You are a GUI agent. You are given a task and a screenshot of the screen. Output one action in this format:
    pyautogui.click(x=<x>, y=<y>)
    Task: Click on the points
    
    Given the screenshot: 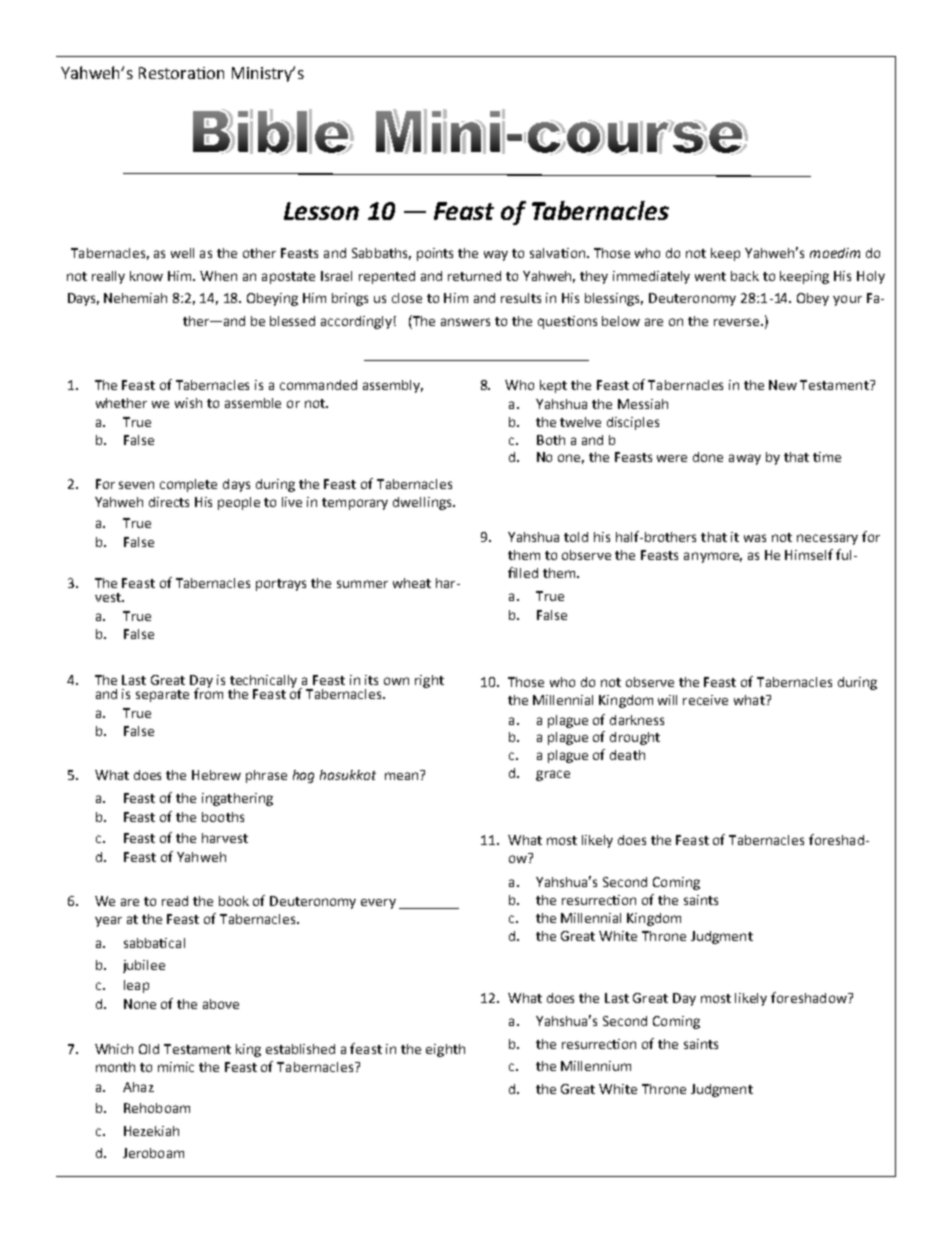 What is the action you would take?
    pyautogui.click(x=435, y=254)
